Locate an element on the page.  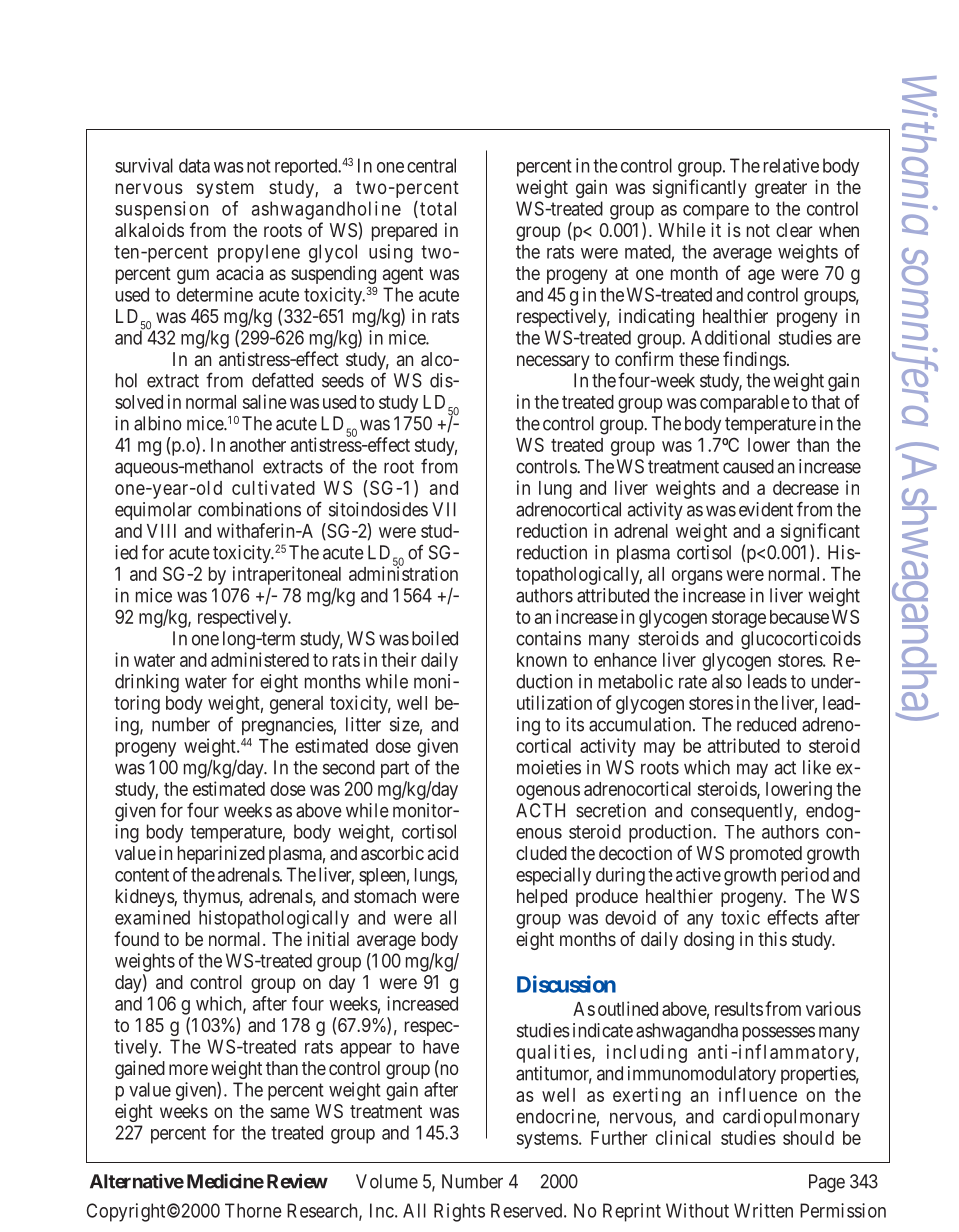
boiled is located at coordinates (435, 638).
